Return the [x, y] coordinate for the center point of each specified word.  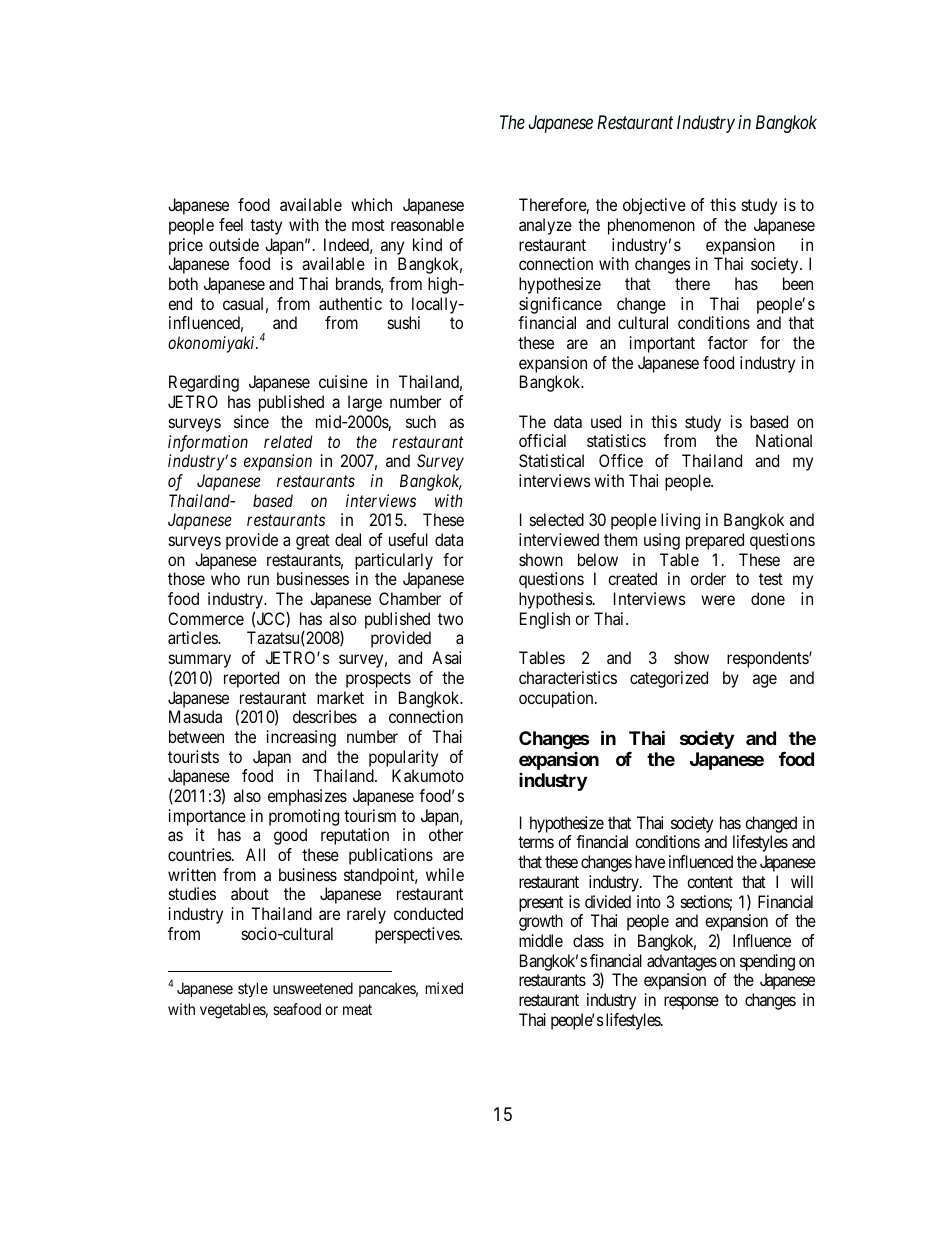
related [288, 441]
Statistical [551, 460]
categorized [669, 679]
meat [357, 1009]
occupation [557, 699]
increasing [301, 738]
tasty [266, 227]
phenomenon [651, 226]
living [680, 521]
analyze [545, 226]
